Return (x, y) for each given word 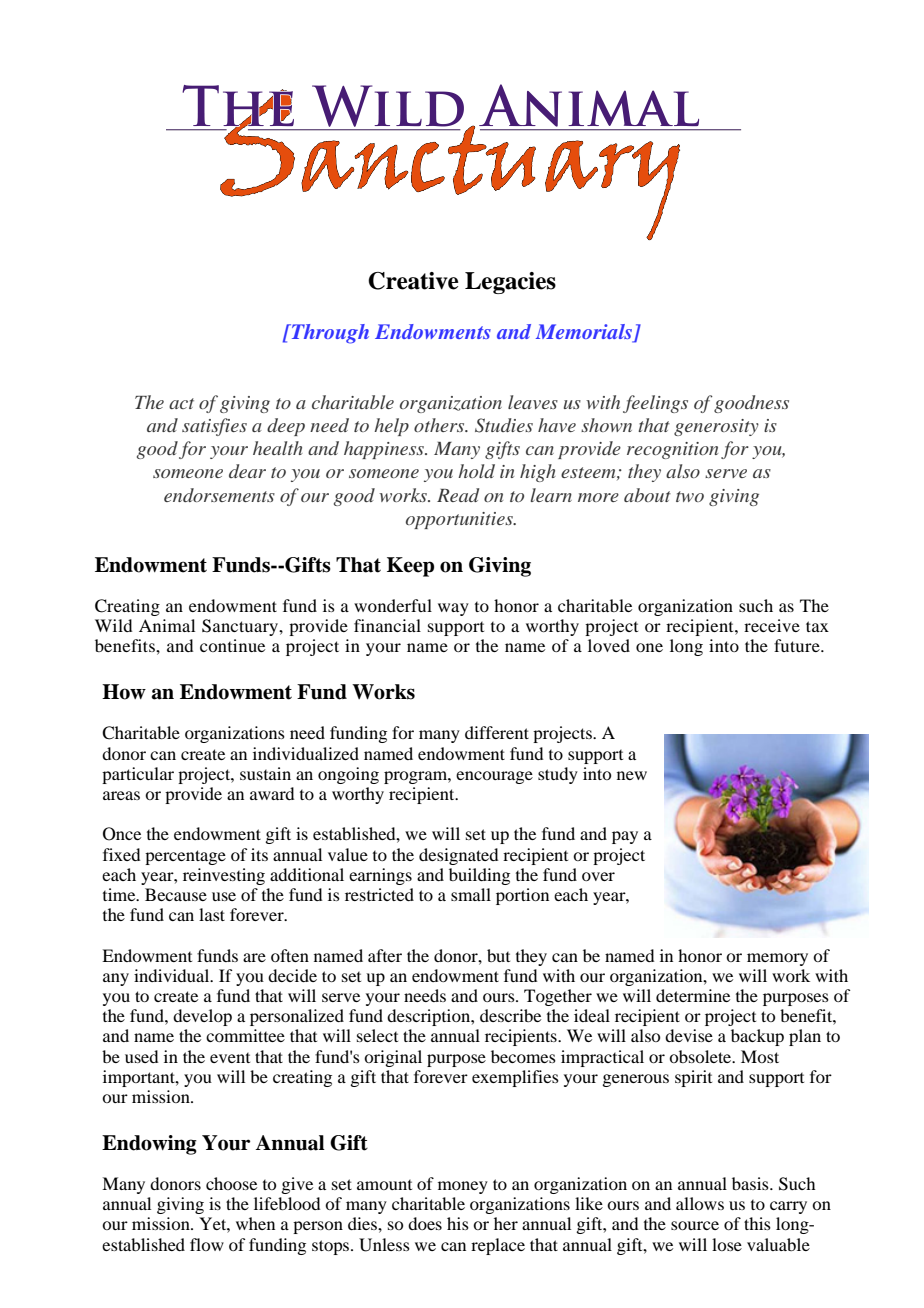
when (255, 1223)
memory (777, 959)
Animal (167, 625)
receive (772, 625)
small (471, 894)
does (425, 1223)
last (212, 914)
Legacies (510, 283)
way (453, 609)
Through (329, 334)
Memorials (585, 332)
